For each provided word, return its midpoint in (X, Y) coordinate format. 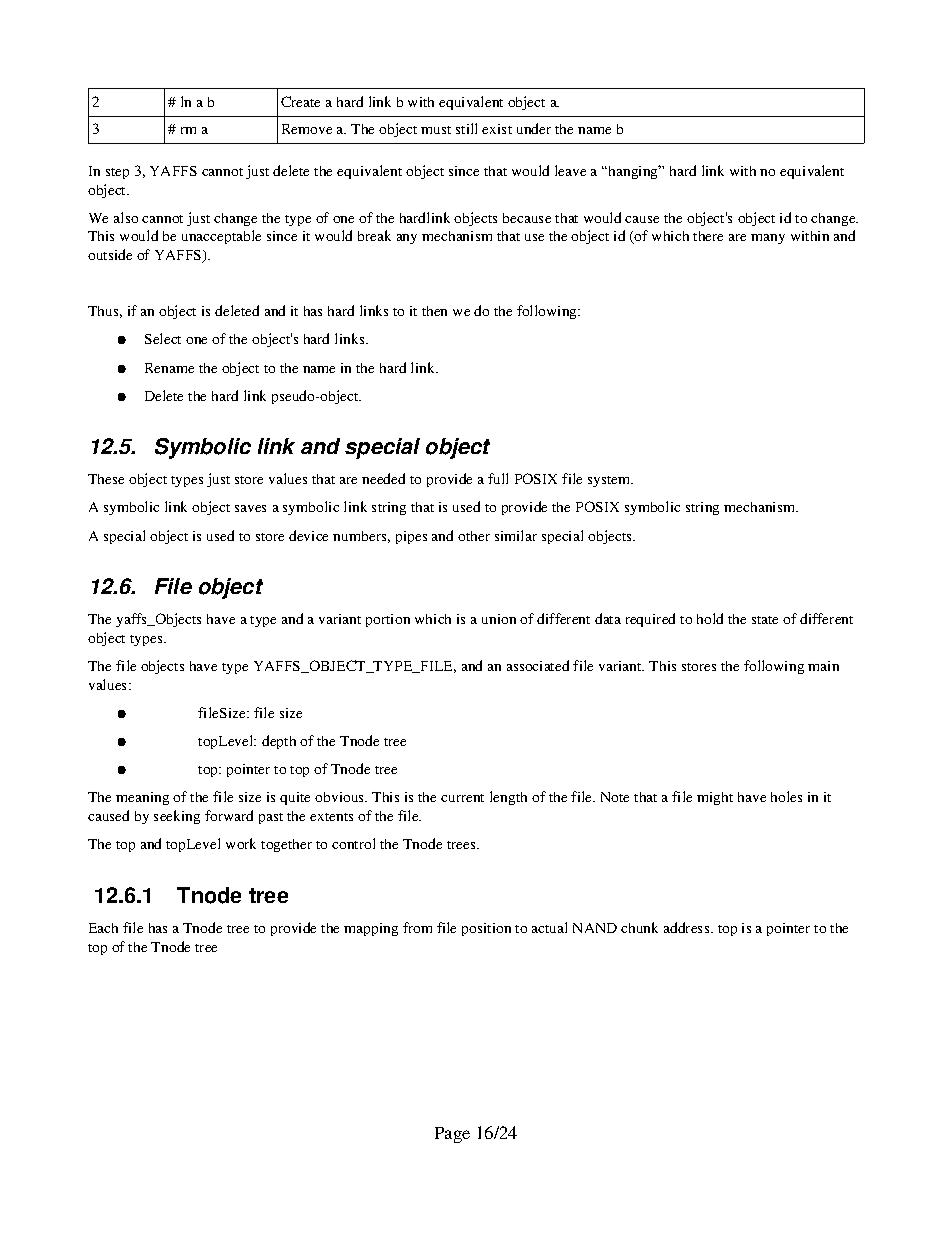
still (466, 128)
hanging (633, 172)
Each (103, 928)
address (688, 927)
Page (452, 1135)
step (117, 173)
